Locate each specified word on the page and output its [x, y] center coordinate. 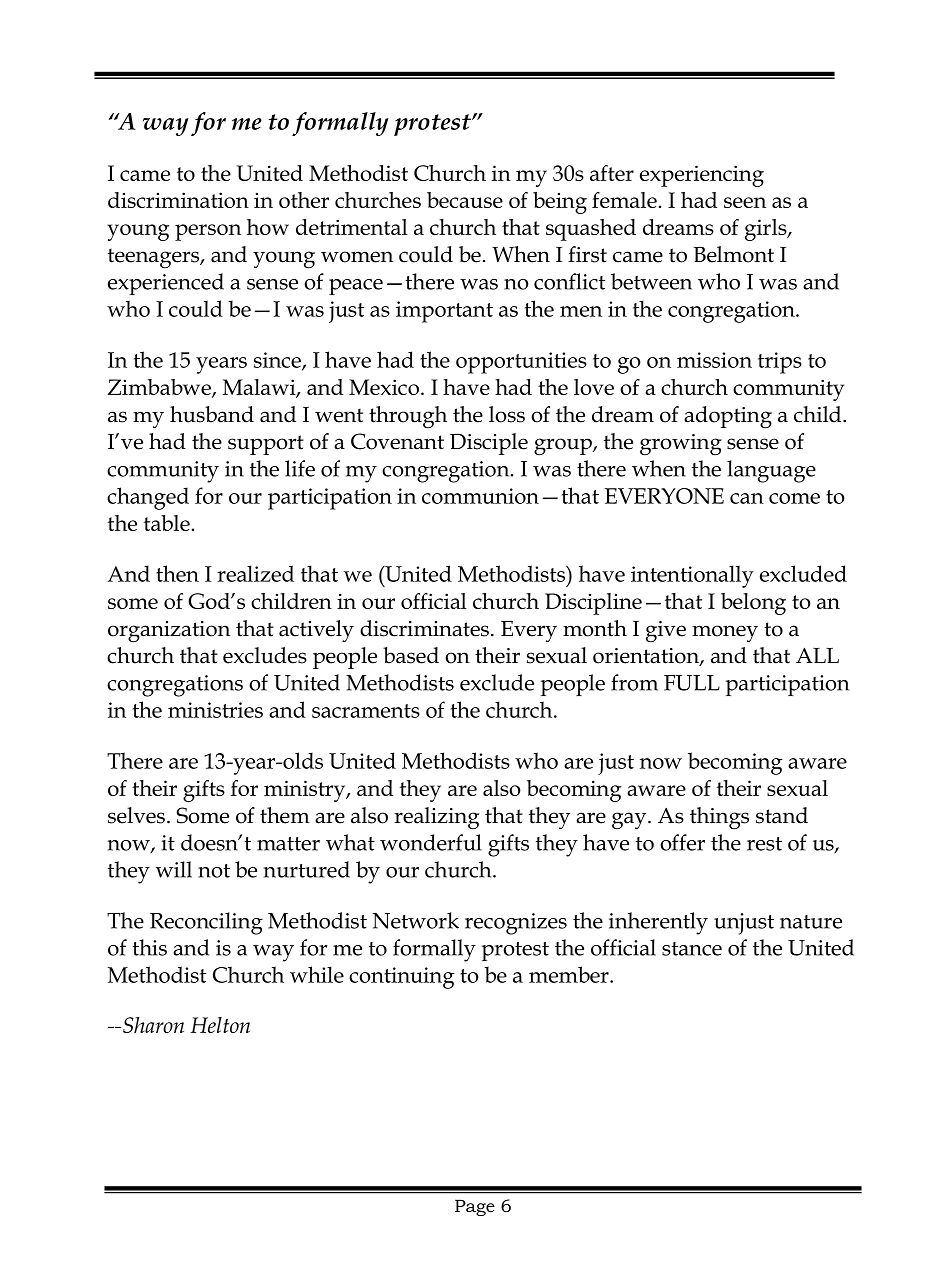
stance [692, 949]
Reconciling [206, 923]
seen [745, 202]
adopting [728, 417]
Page [475, 1208]
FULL [692, 683]
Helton [220, 1025]
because [465, 200]
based [411, 655]
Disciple [489, 444]
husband [212, 414]
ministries [215, 710]
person [208, 232]
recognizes [516, 924]
